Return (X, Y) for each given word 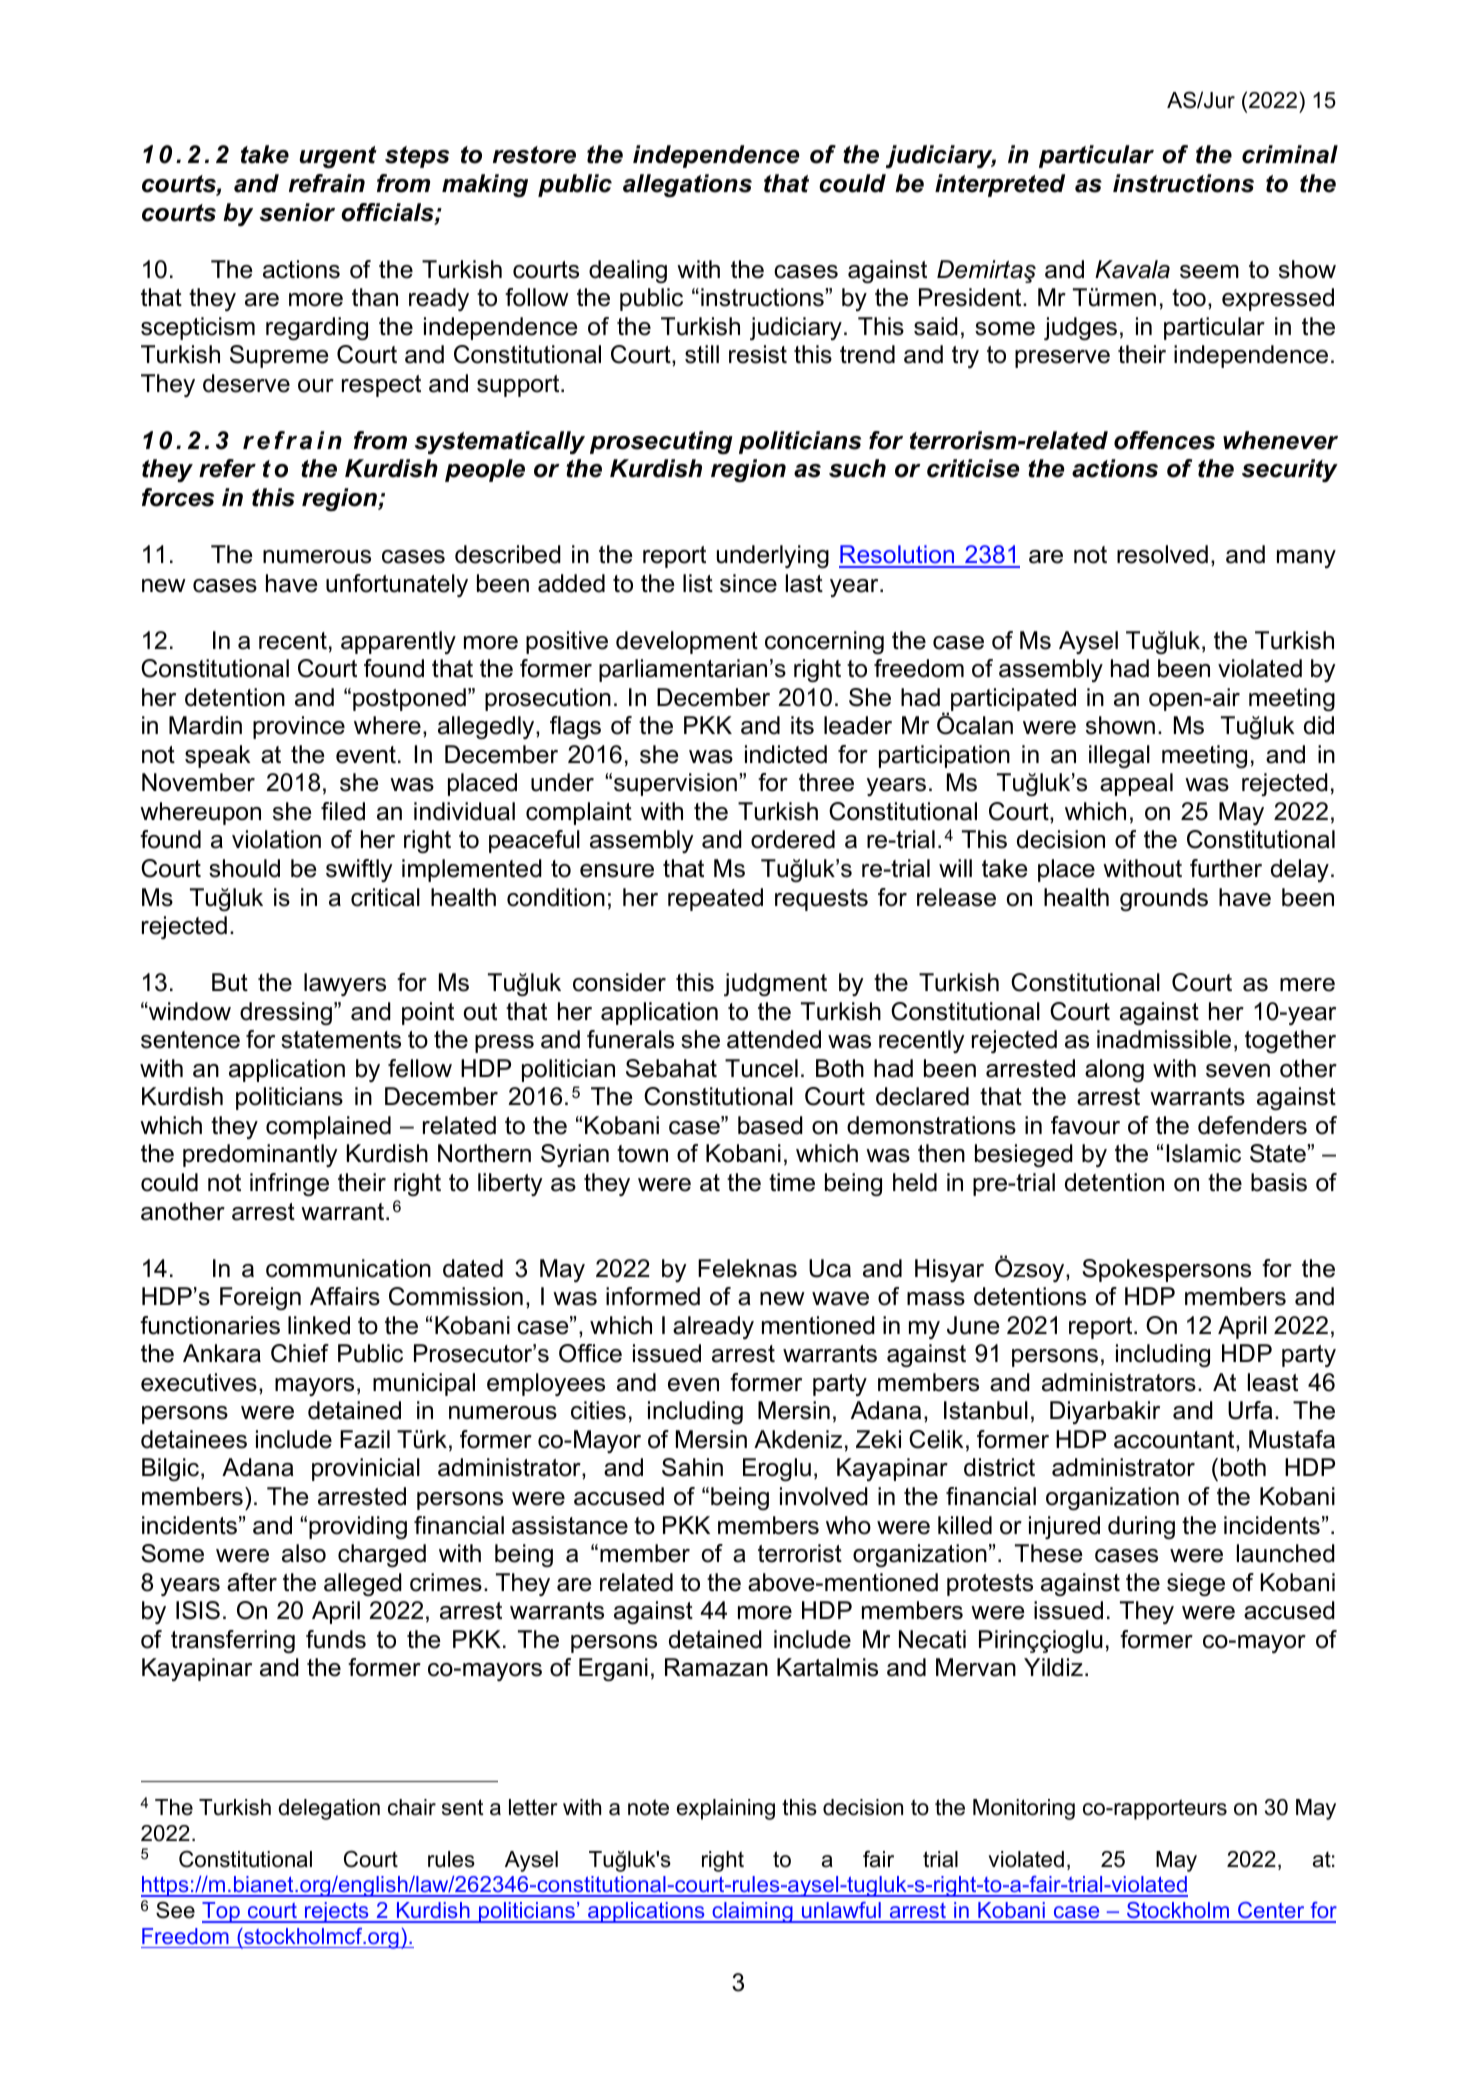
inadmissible (1164, 1039)
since (748, 583)
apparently (398, 642)
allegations (687, 185)
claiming (752, 1912)
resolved (1162, 554)
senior (297, 212)
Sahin (692, 1467)
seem (1209, 272)
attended (774, 1039)
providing (358, 1527)
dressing (287, 1013)
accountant (1175, 1441)
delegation (329, 1809)
